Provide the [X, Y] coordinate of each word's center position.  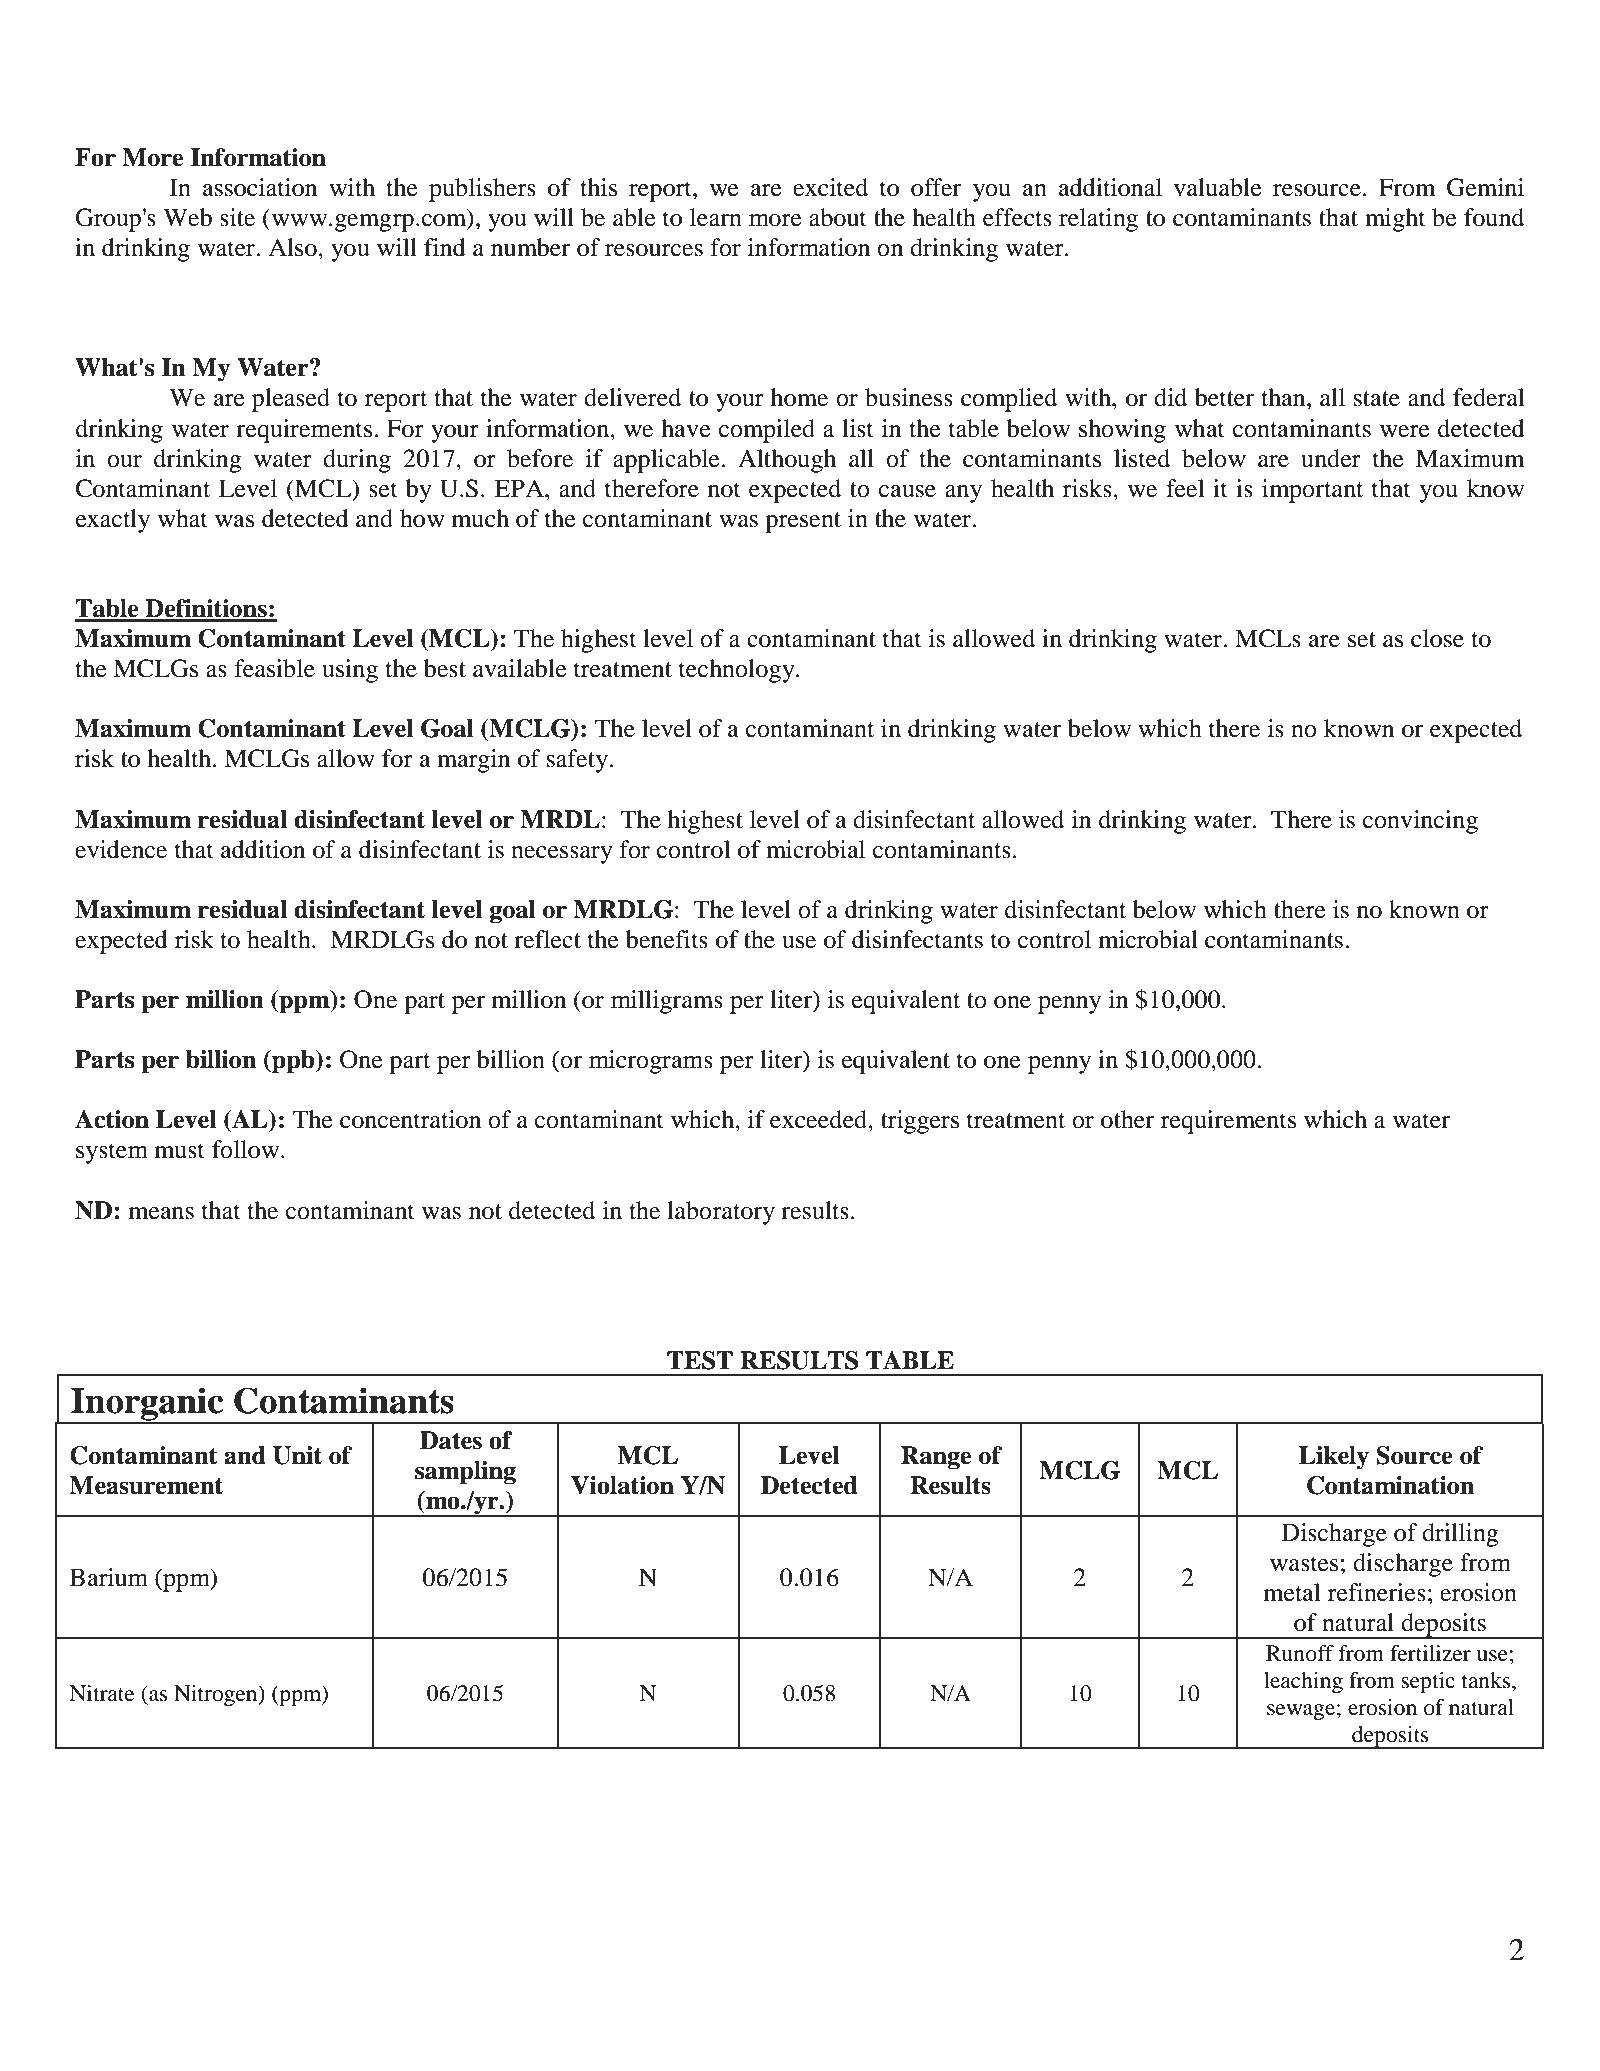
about [838, 217]
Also [293, 247]
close [1437, 638]
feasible [275, 668]
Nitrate [102, 1693]
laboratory [721, 1213]
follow [247, 1149]
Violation [622, 1485]
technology [738, 671]
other [1127, 1119]
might [1395, 220]
